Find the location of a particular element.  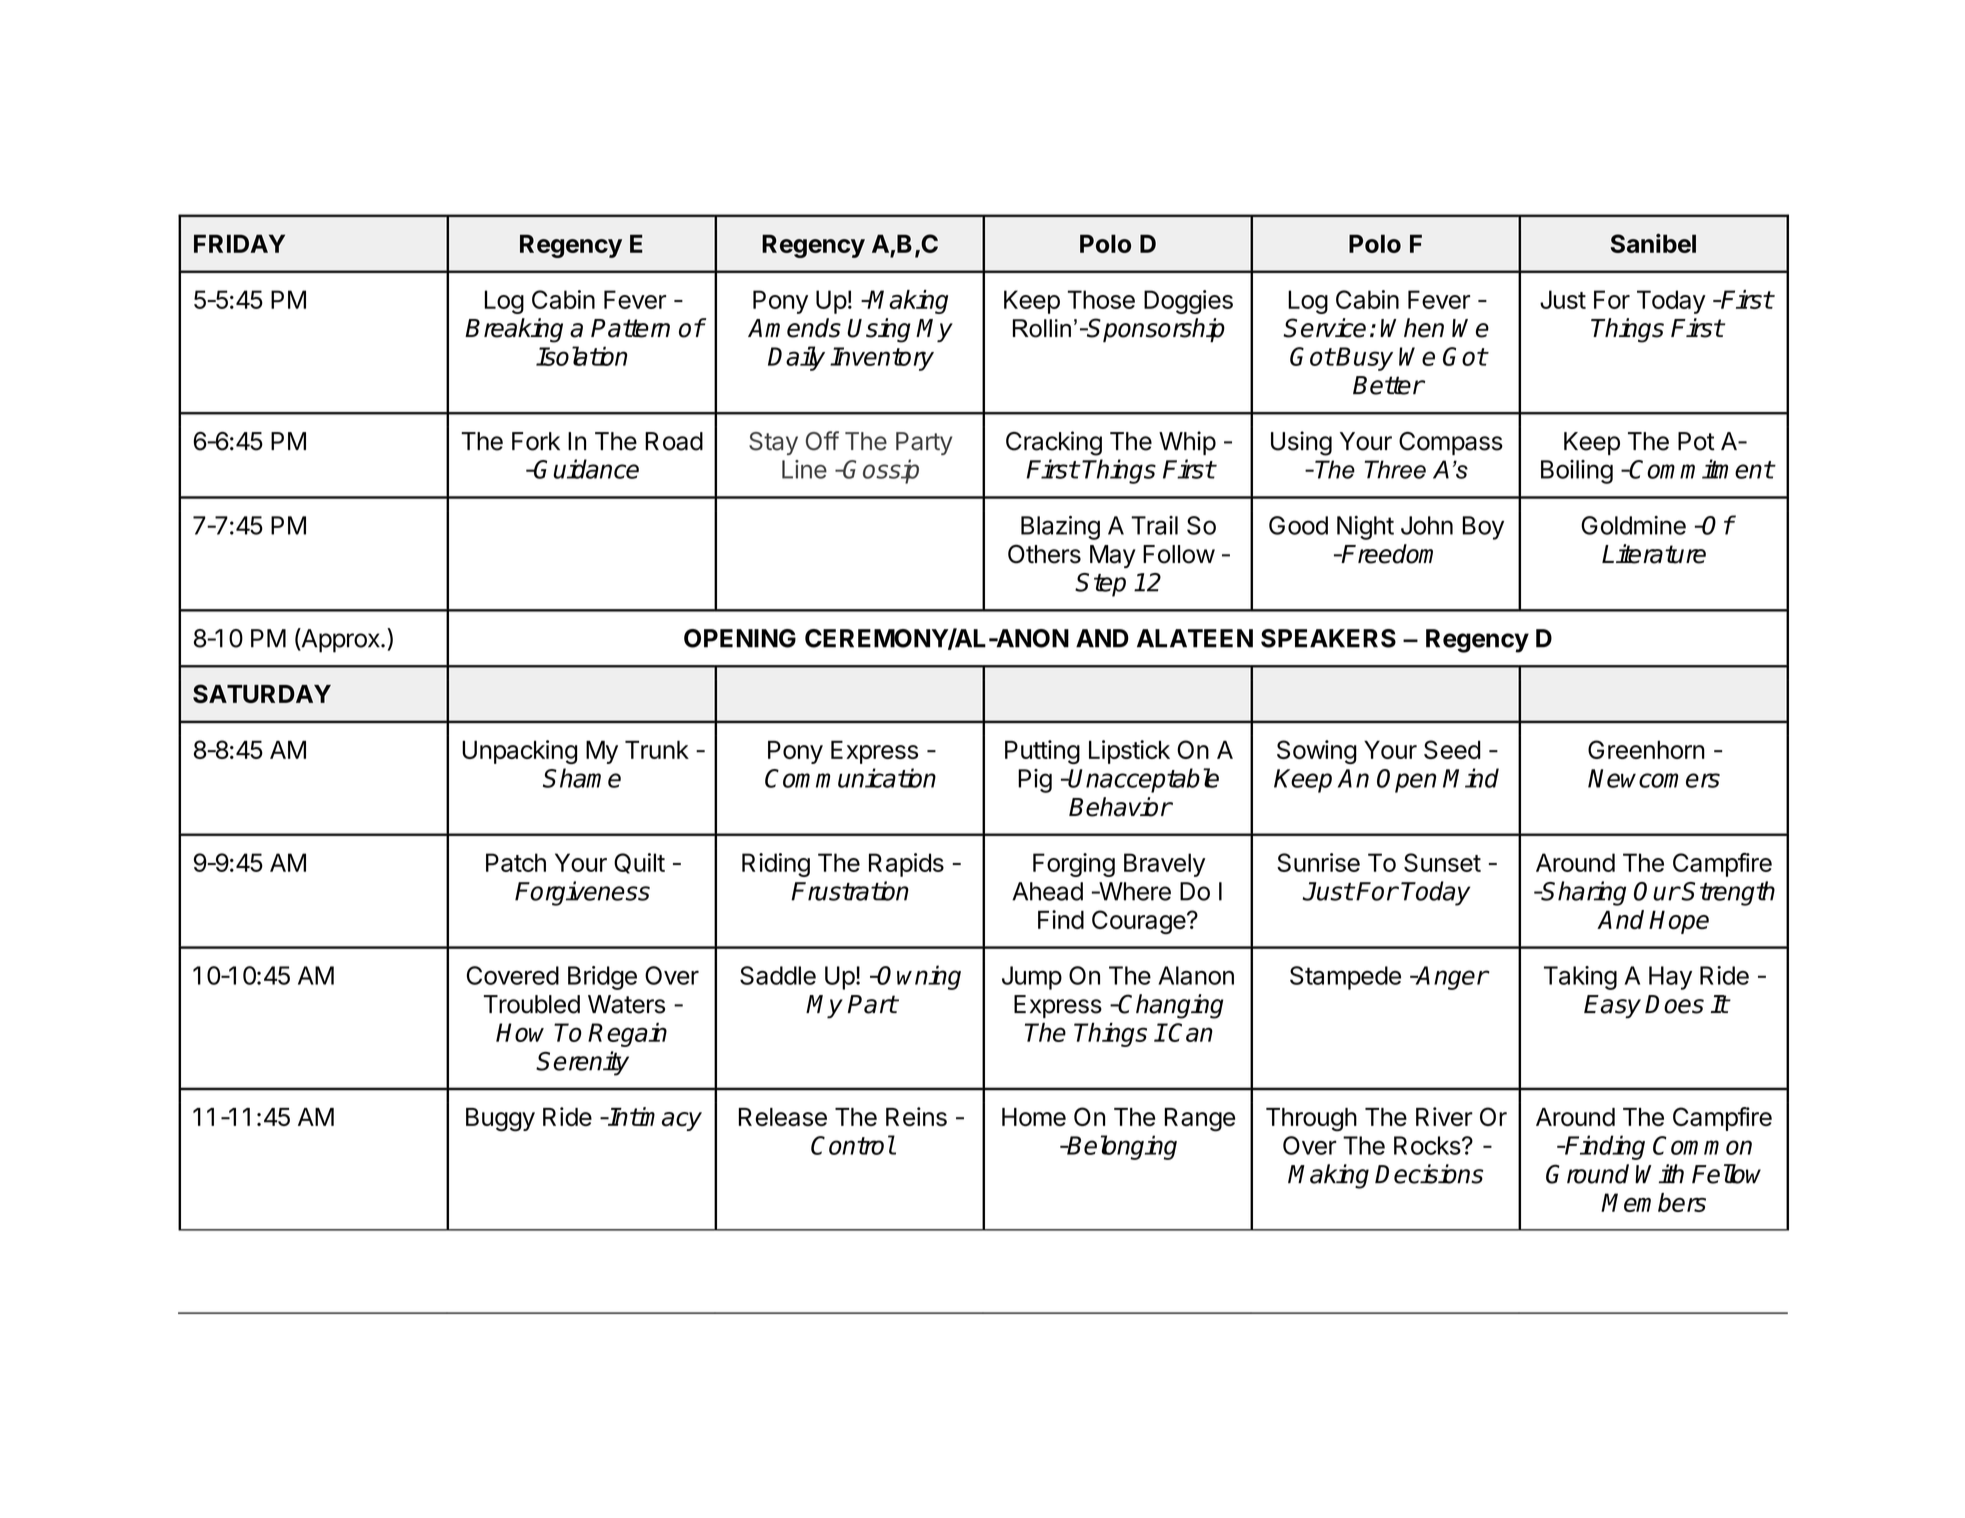

Service is located at coordinates (1324, 328).
